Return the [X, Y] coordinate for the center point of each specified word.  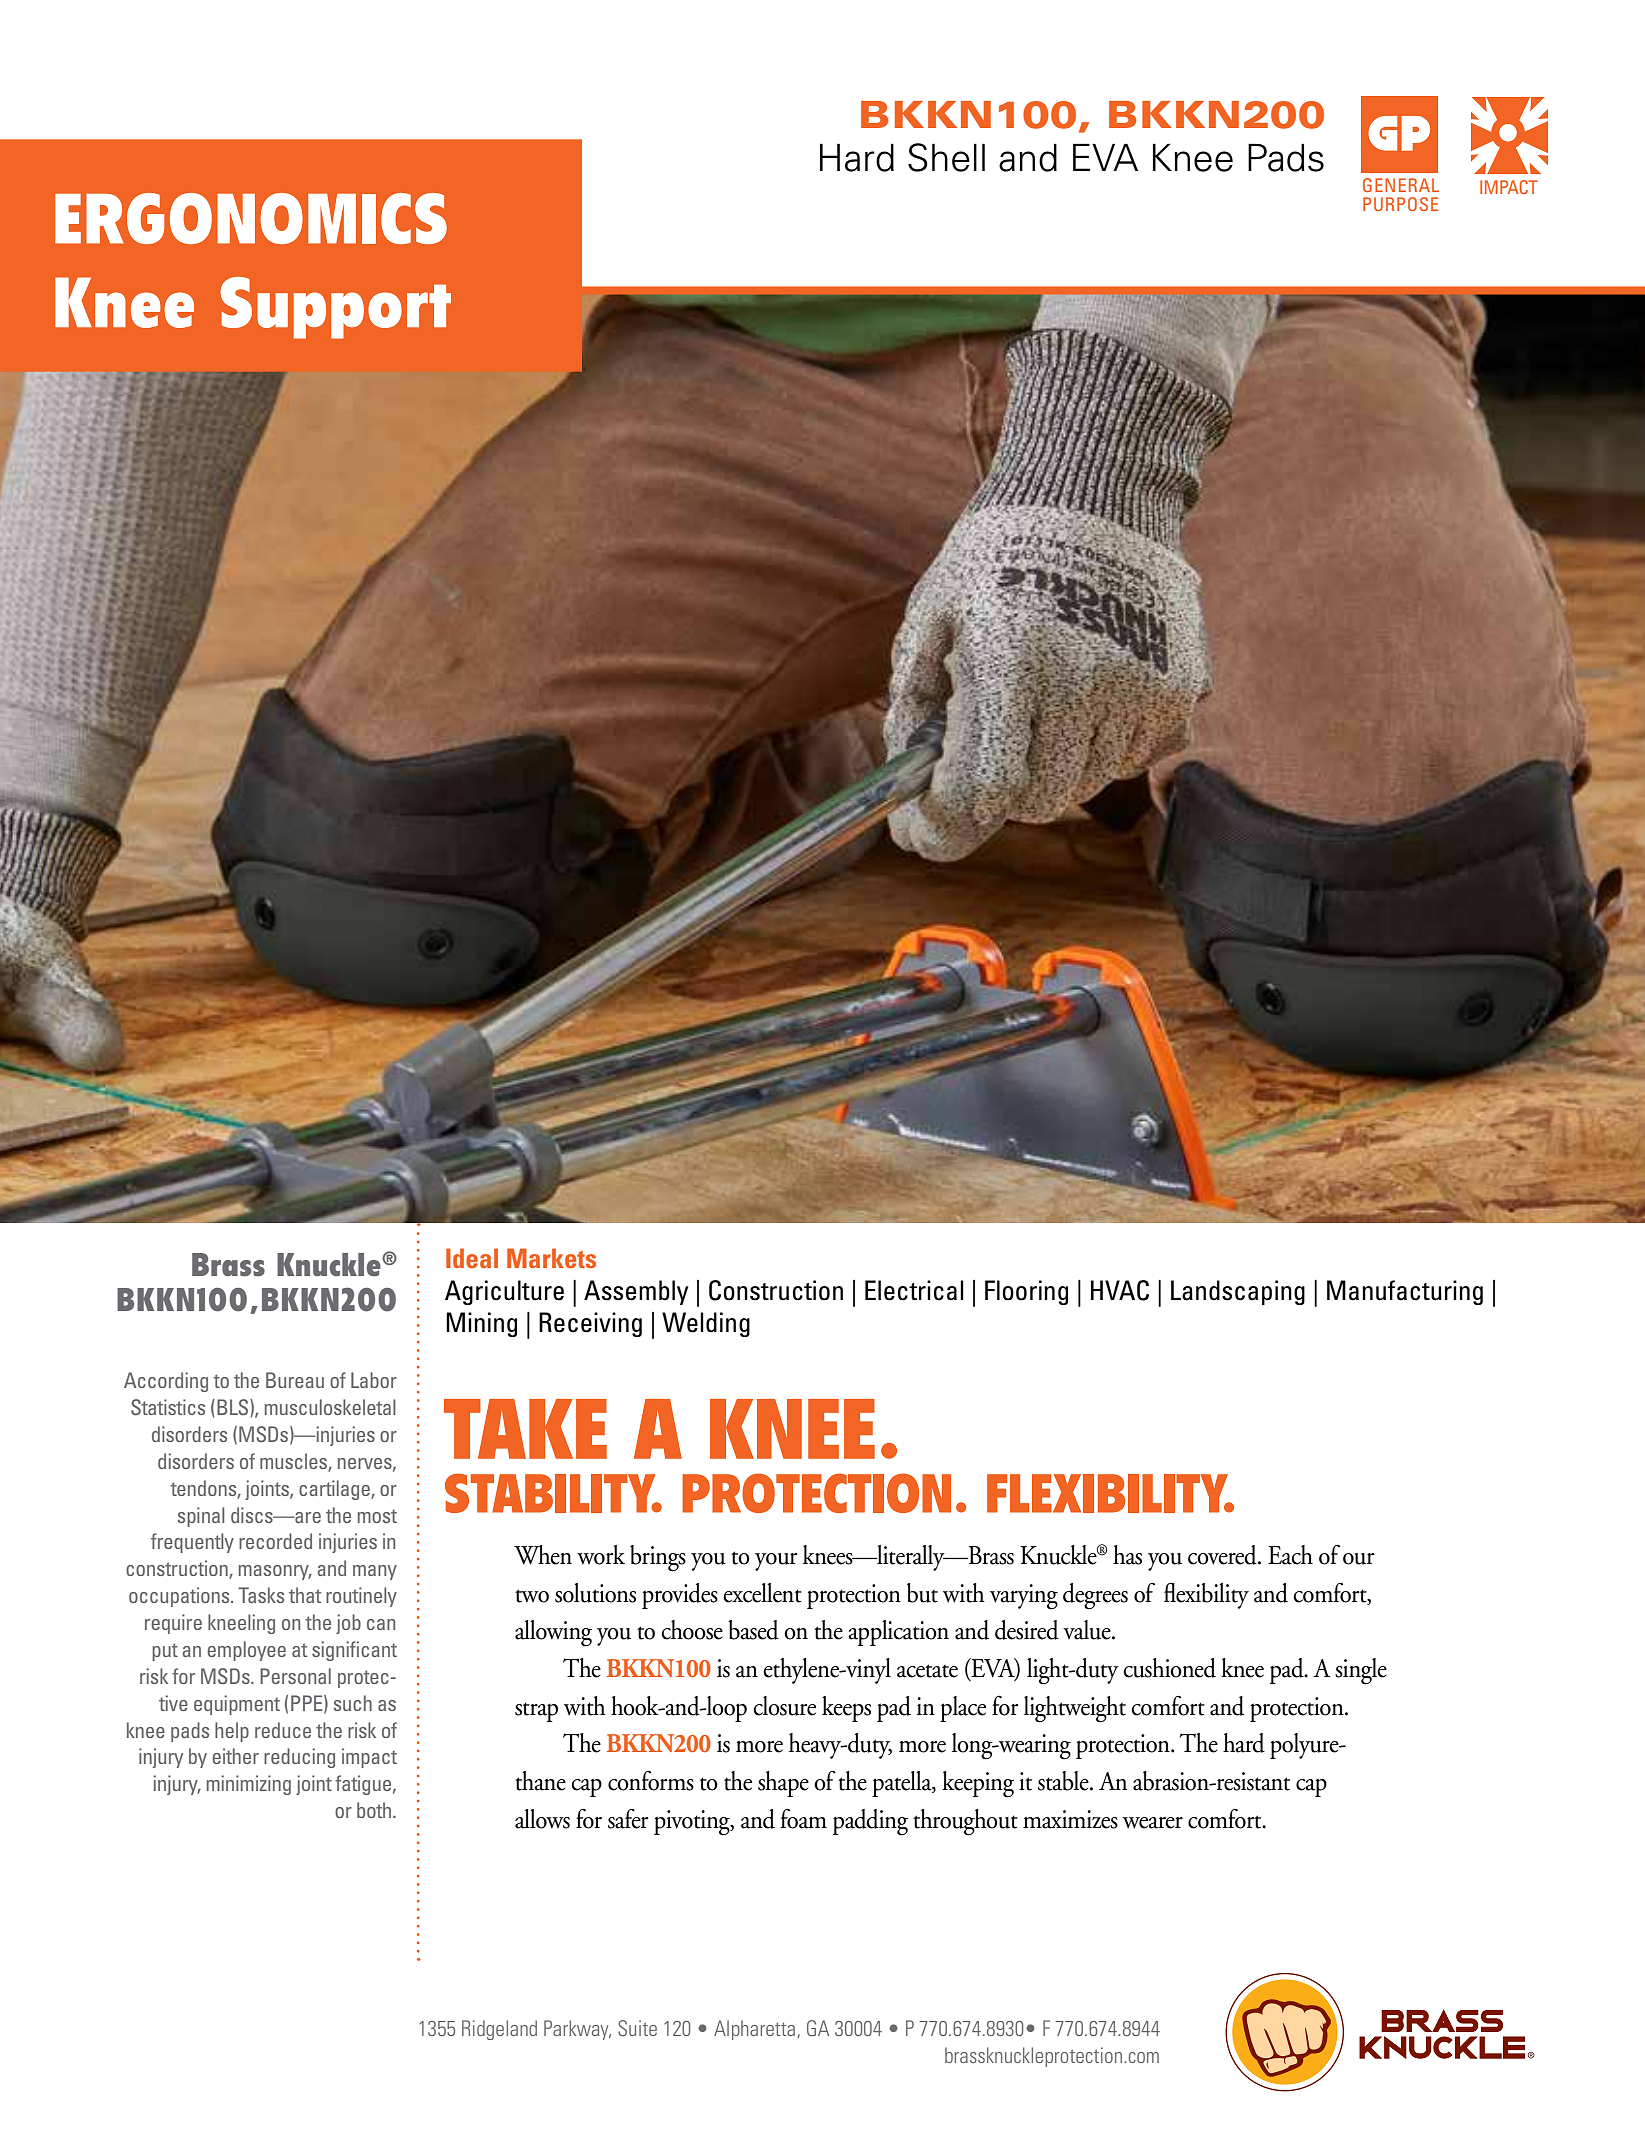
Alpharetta [756, 2030]
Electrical [914, 1290]
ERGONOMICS [251, 218]
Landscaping [1238, 1292]
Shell [946, 157]
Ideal [472, 1258]
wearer [1153, 1823]
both [375, 1810]
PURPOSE [1400, 204]
